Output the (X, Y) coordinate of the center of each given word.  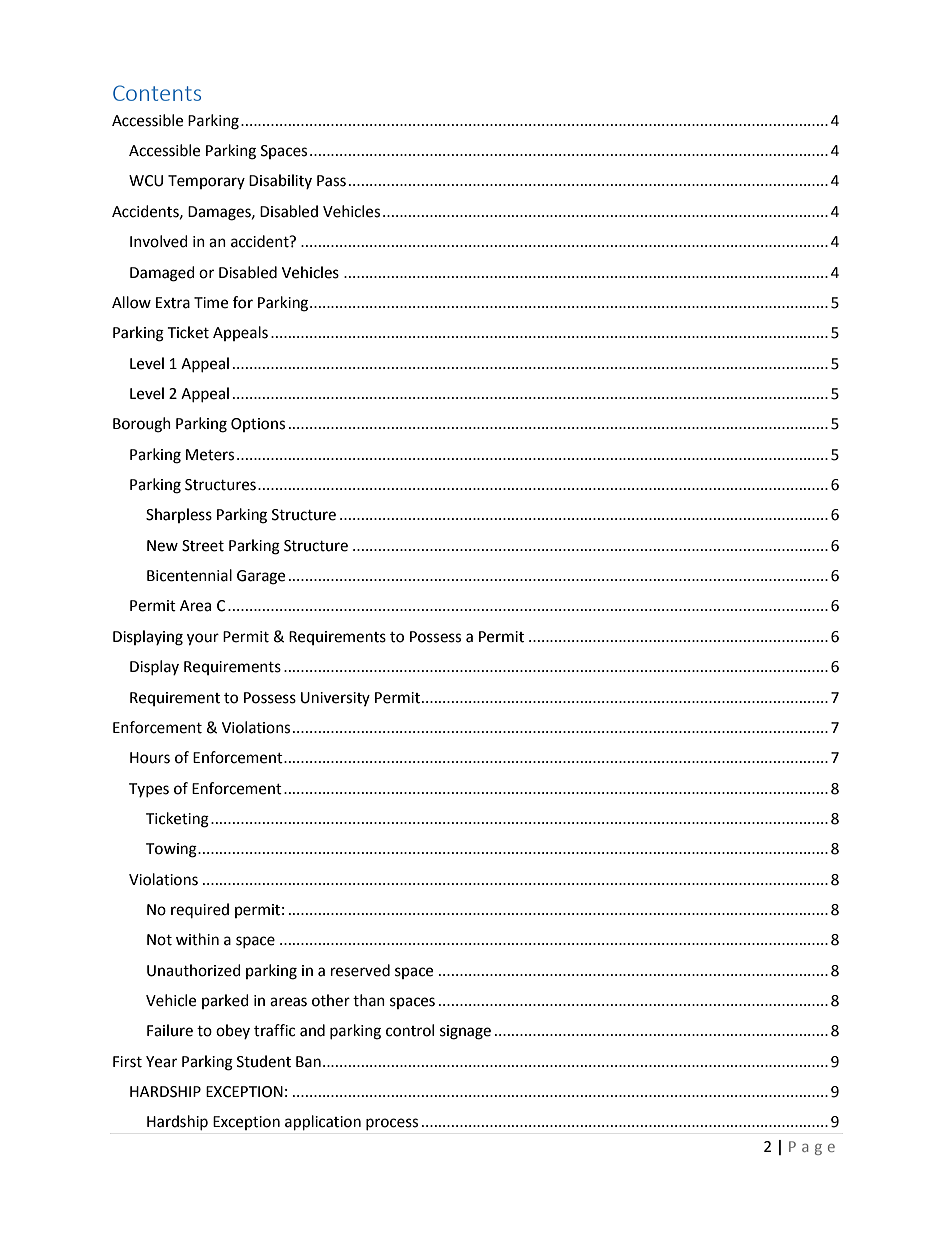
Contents (157, 93)
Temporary (206, 182)
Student (264, 1061)
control (410, 1030)
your (203, 639)
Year (161, 1062)
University (335, 699)
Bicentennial (189, 575)
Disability (280, 181)
